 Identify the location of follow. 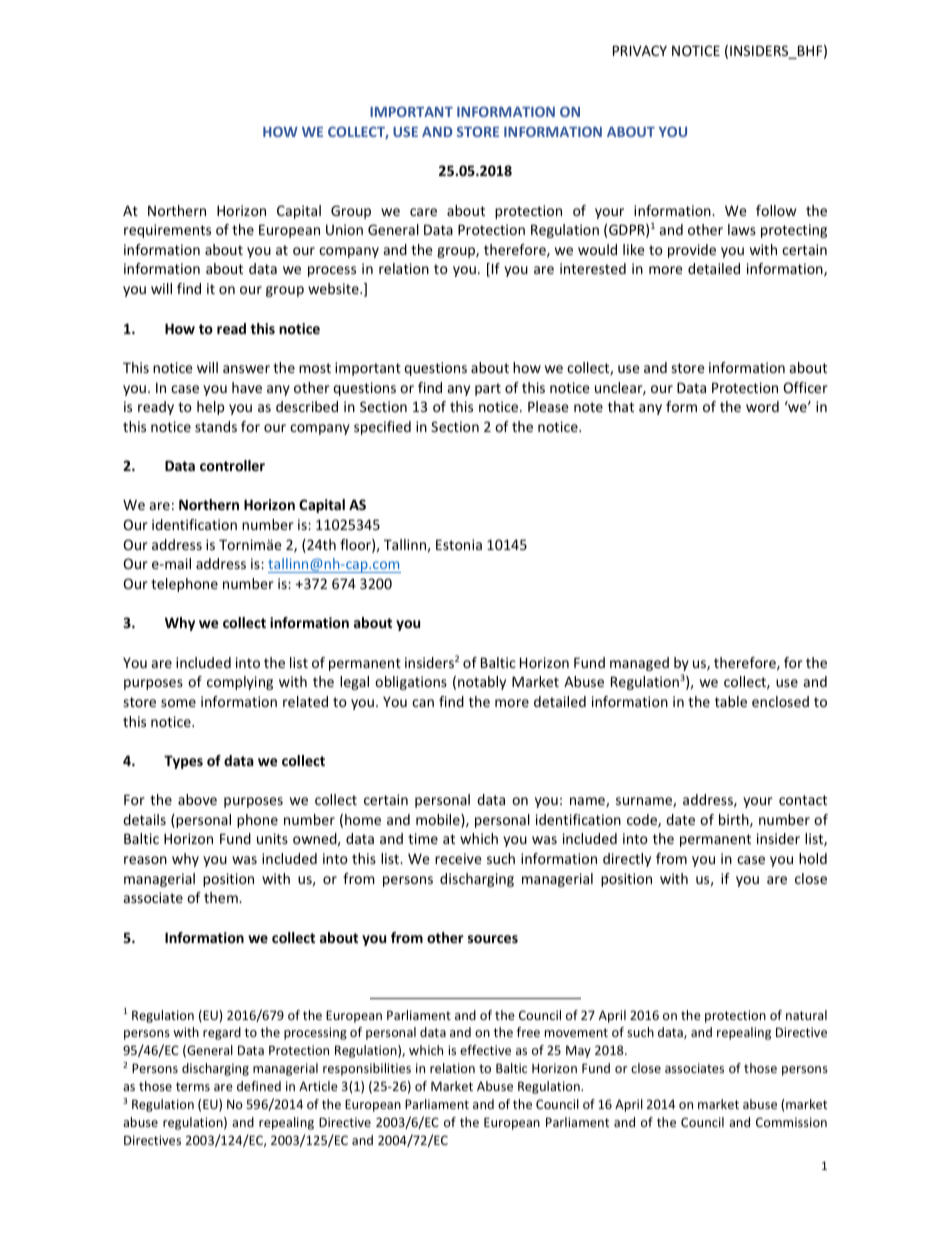
(776, 210).
